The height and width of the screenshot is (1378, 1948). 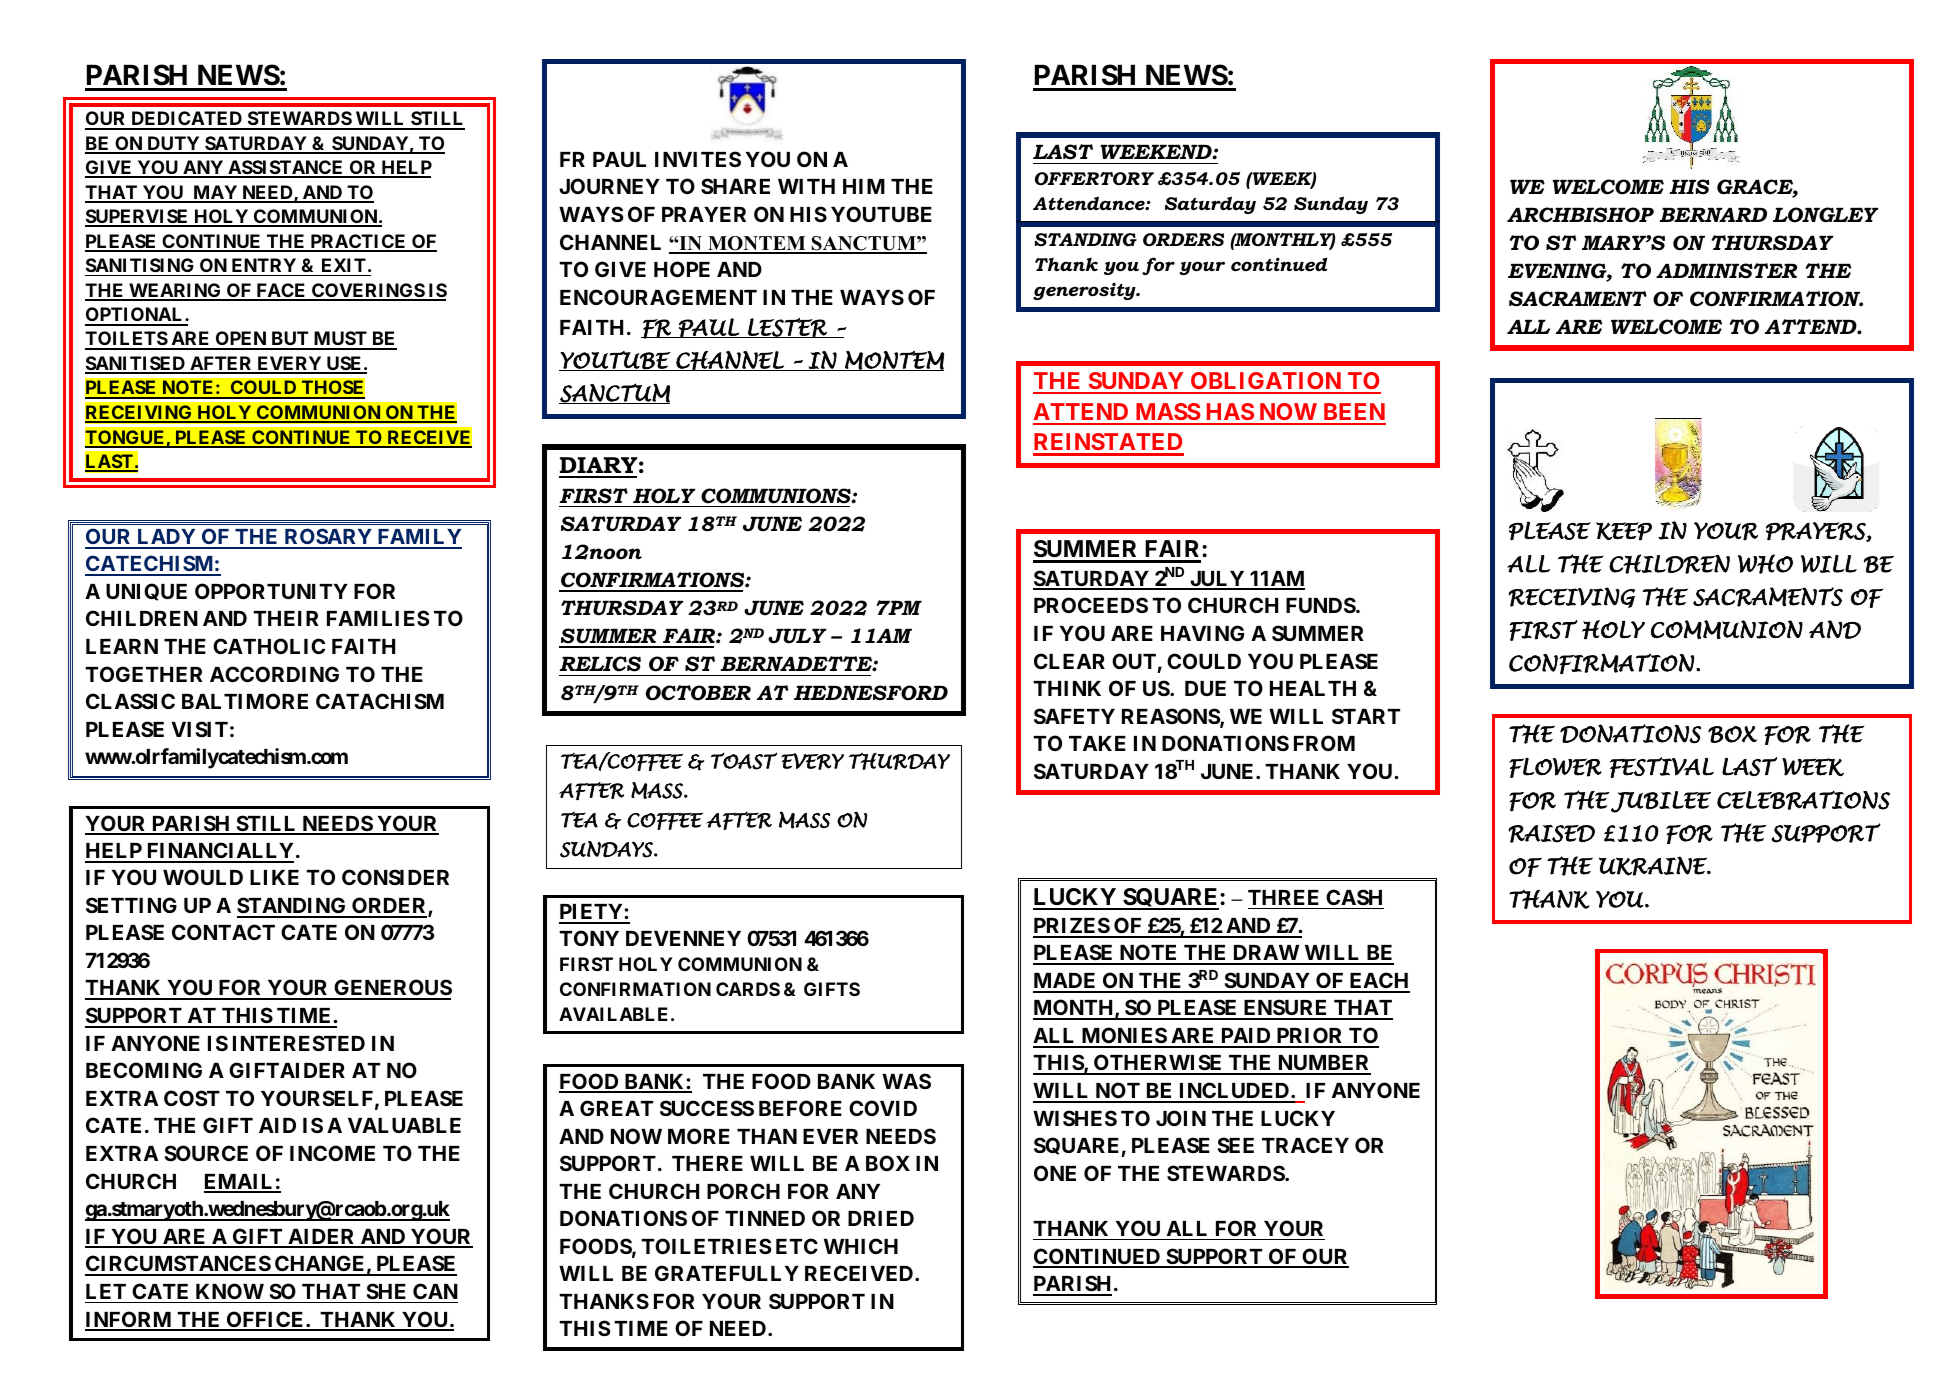 I want to click on KNOW, so click(x=230, y=1291).
